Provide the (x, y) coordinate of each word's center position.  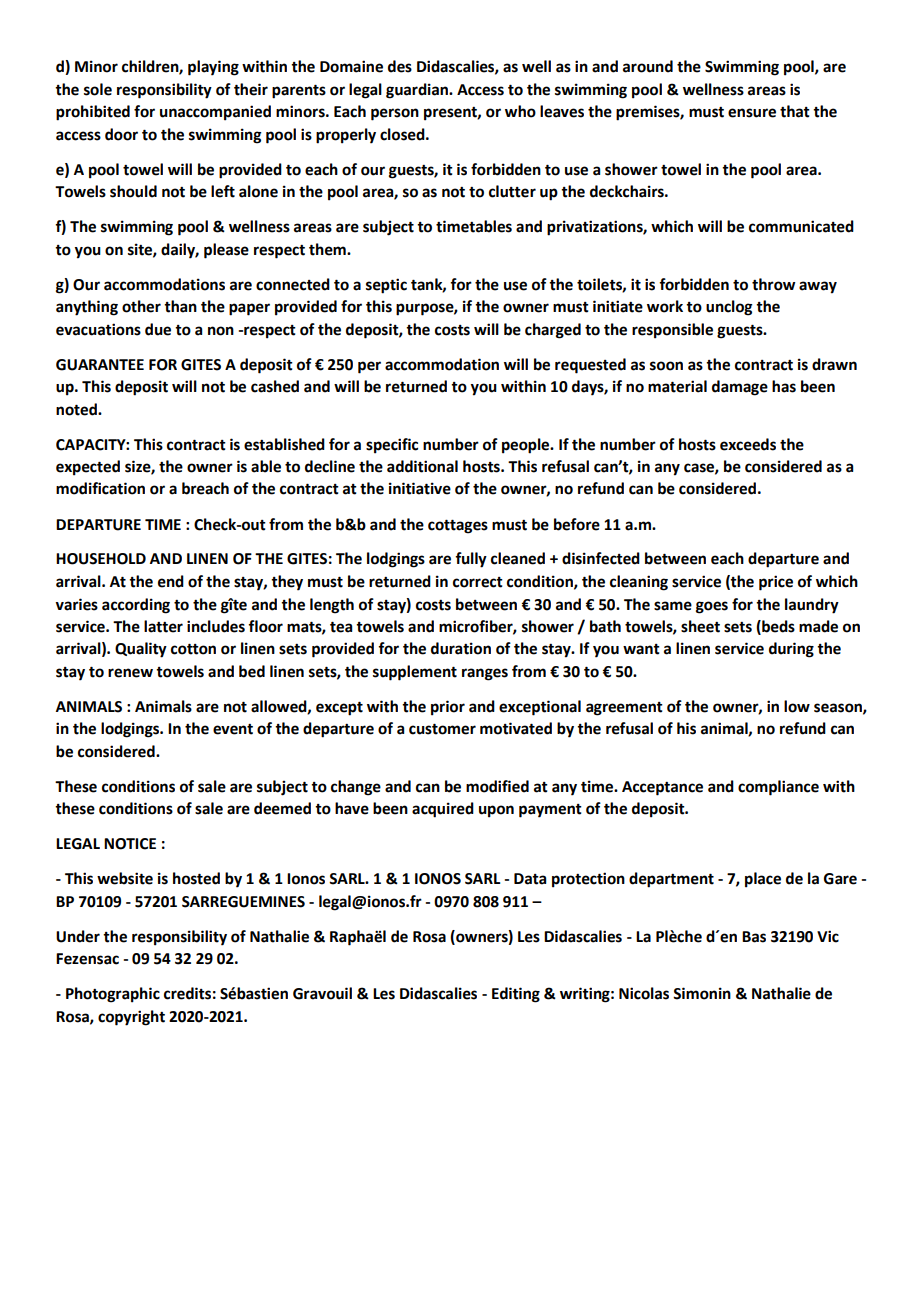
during (791, 650)
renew (130, 673)
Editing (516, 995)
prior (448, 708)
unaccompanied (215, 113)
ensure (752, 113)
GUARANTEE (100, 365)
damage (740, 388)
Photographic (113, 995)
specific (392, 446)
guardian (418, 91)
